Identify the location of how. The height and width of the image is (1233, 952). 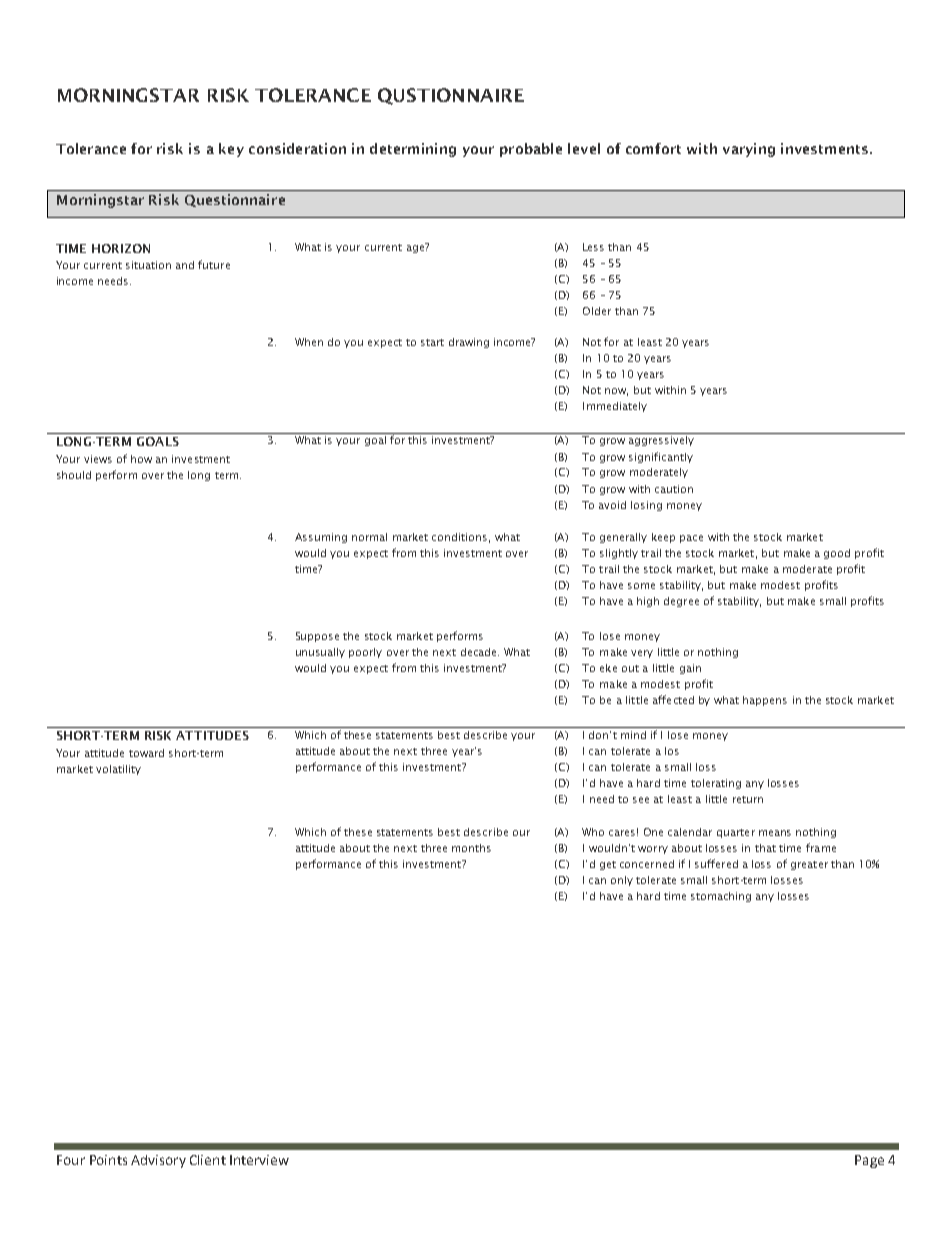
(141, 459).
